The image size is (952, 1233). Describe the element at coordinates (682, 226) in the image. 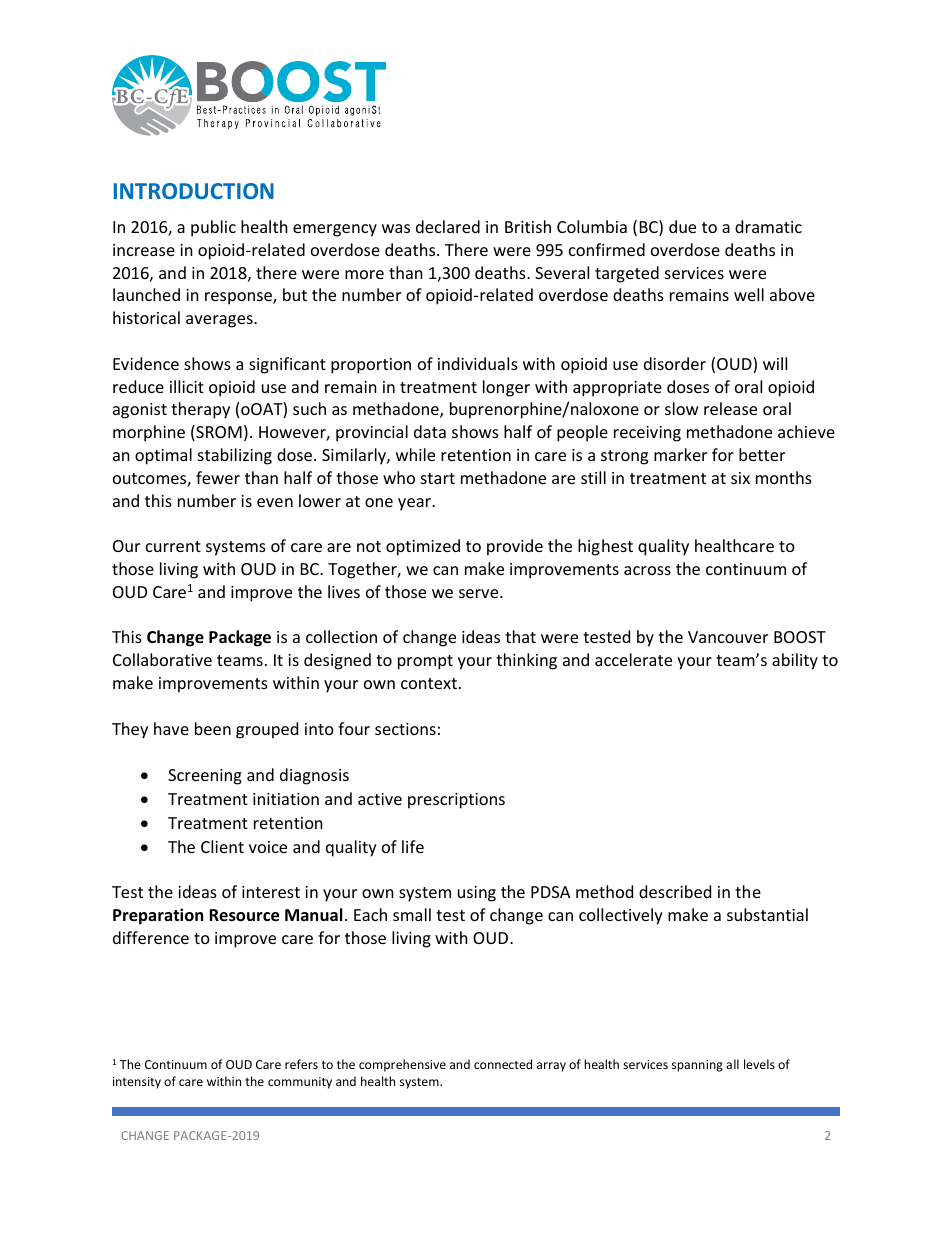

I see `due` at that location.
